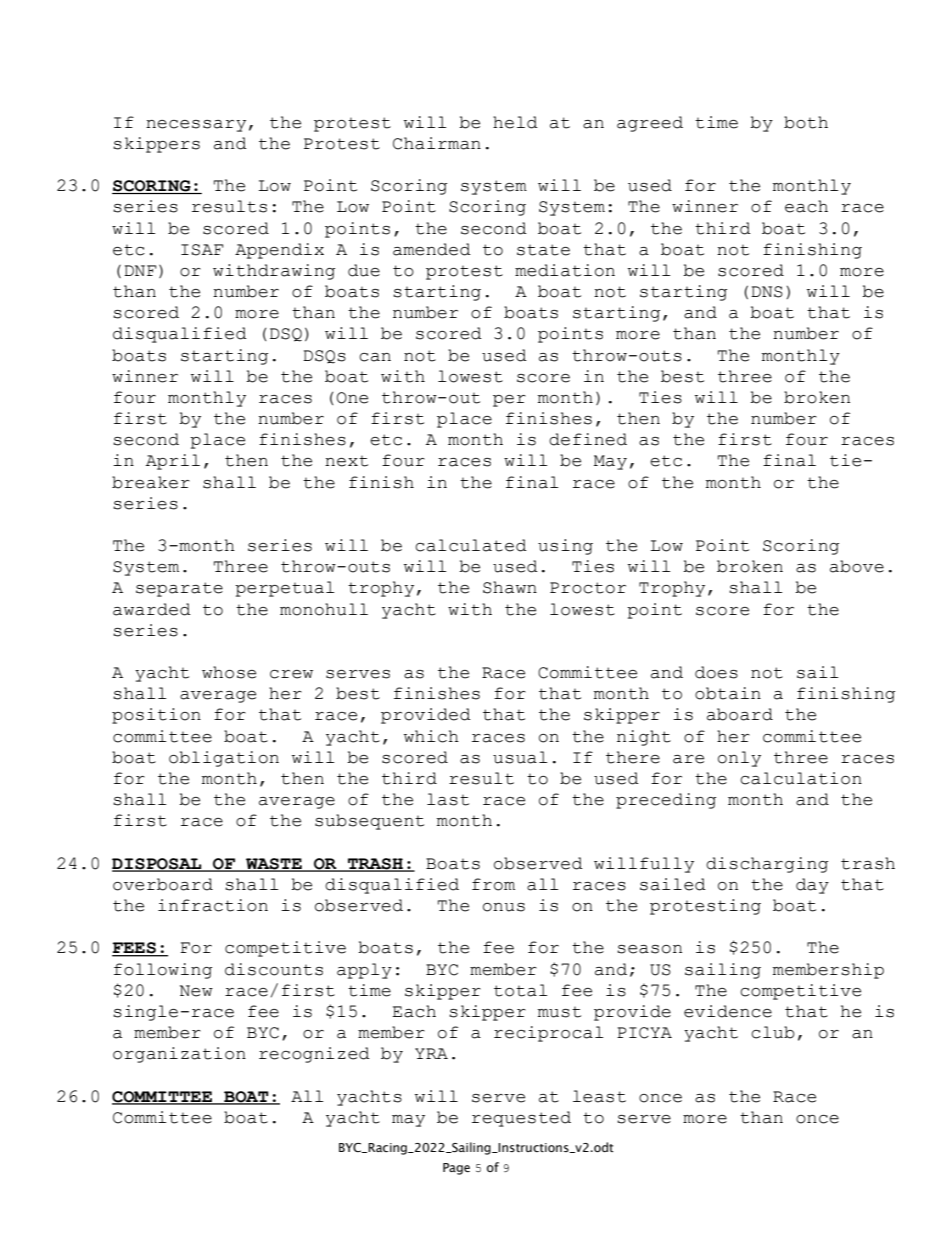  Describe the element at coordinates (510, 587) in the screenshot. I see `Shawn` at that location.
